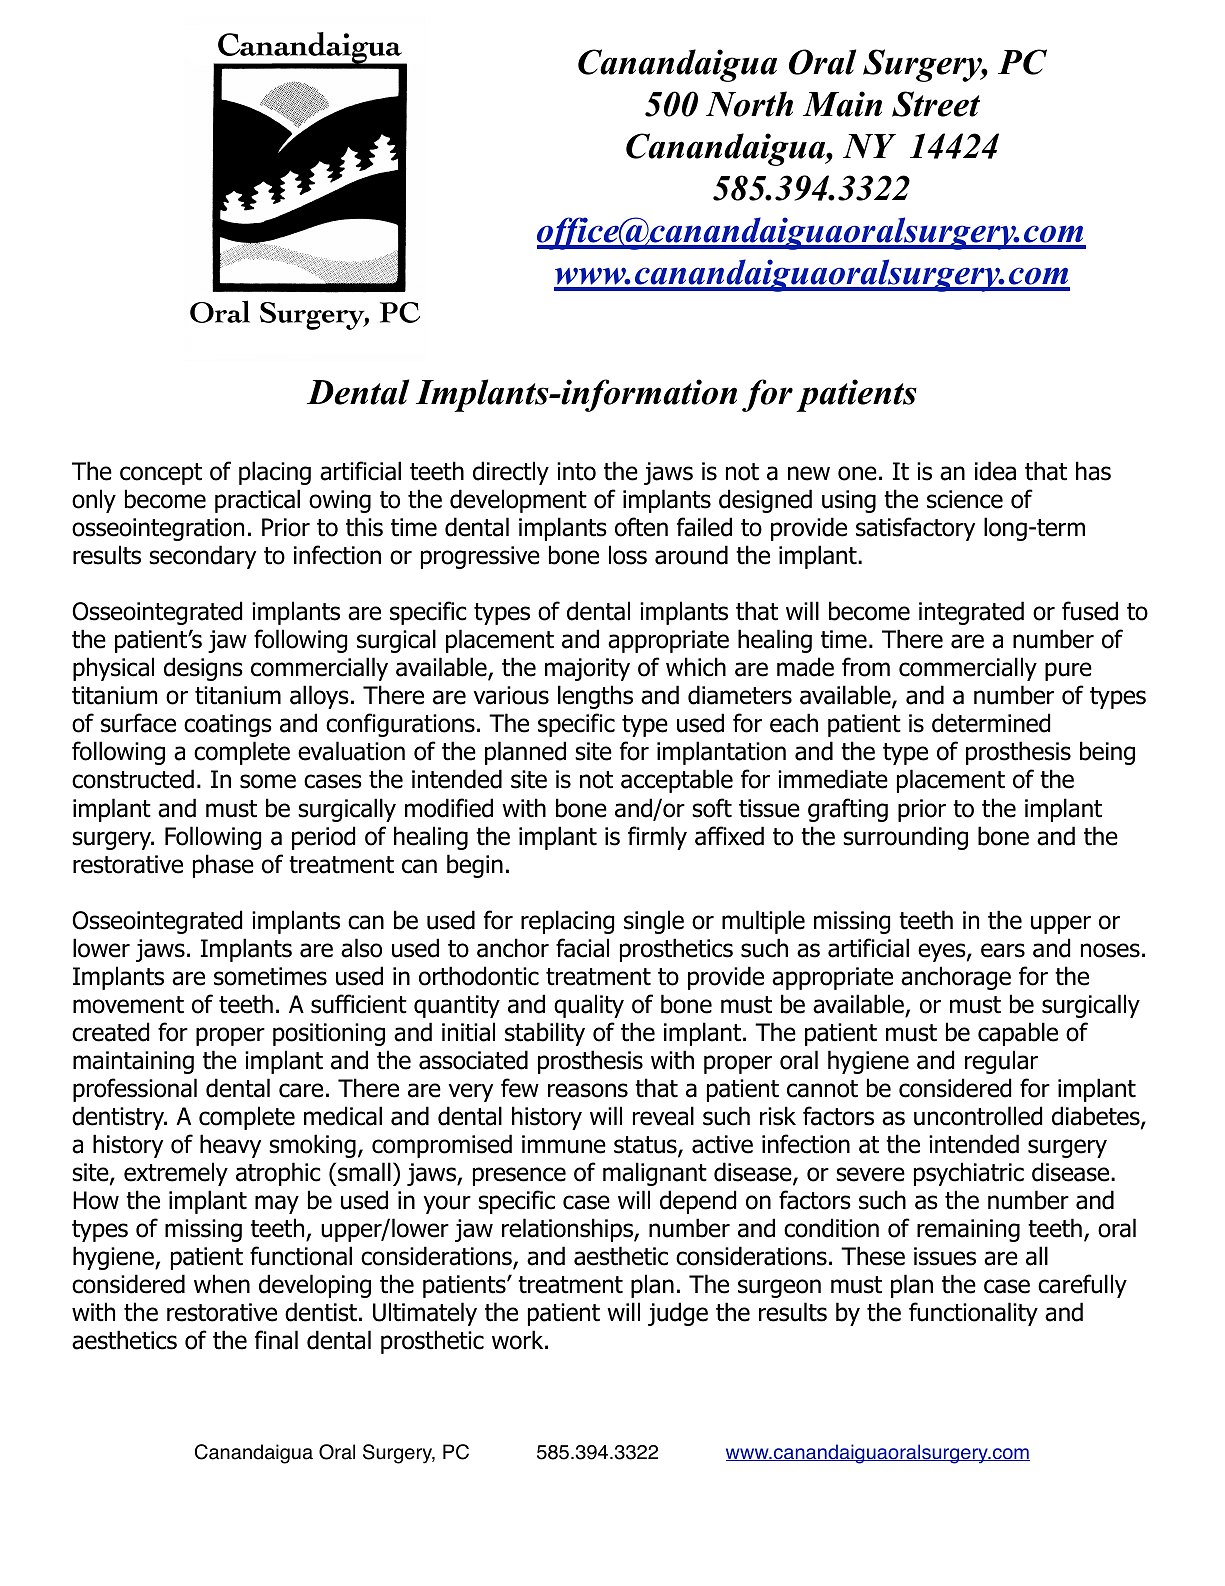 The image size is (1225, 1586). What do you see at coordinates (749, 104) in the screenshot?
I see `North` at bounding box center [749, 104].
